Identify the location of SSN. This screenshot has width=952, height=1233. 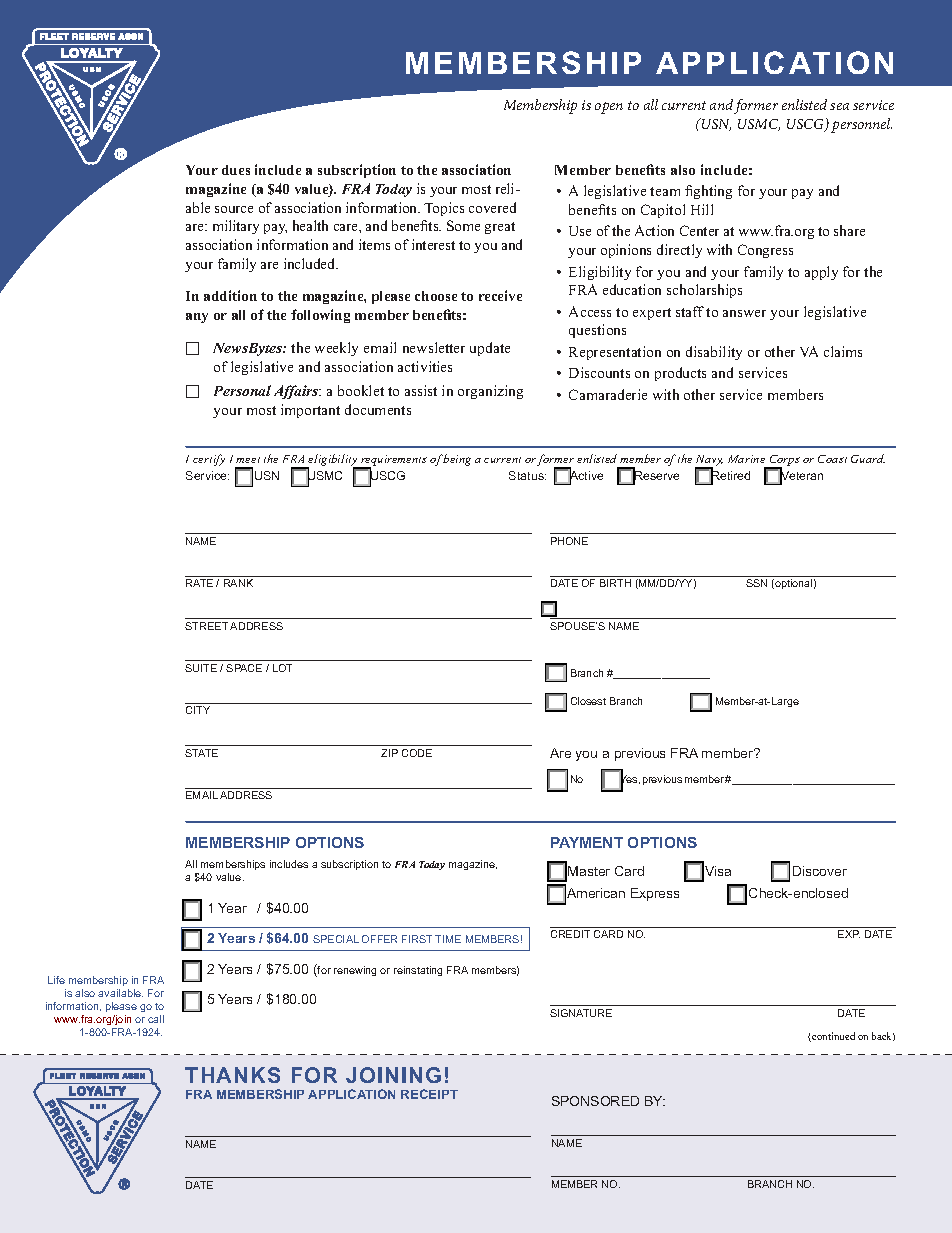
(756, 583).
